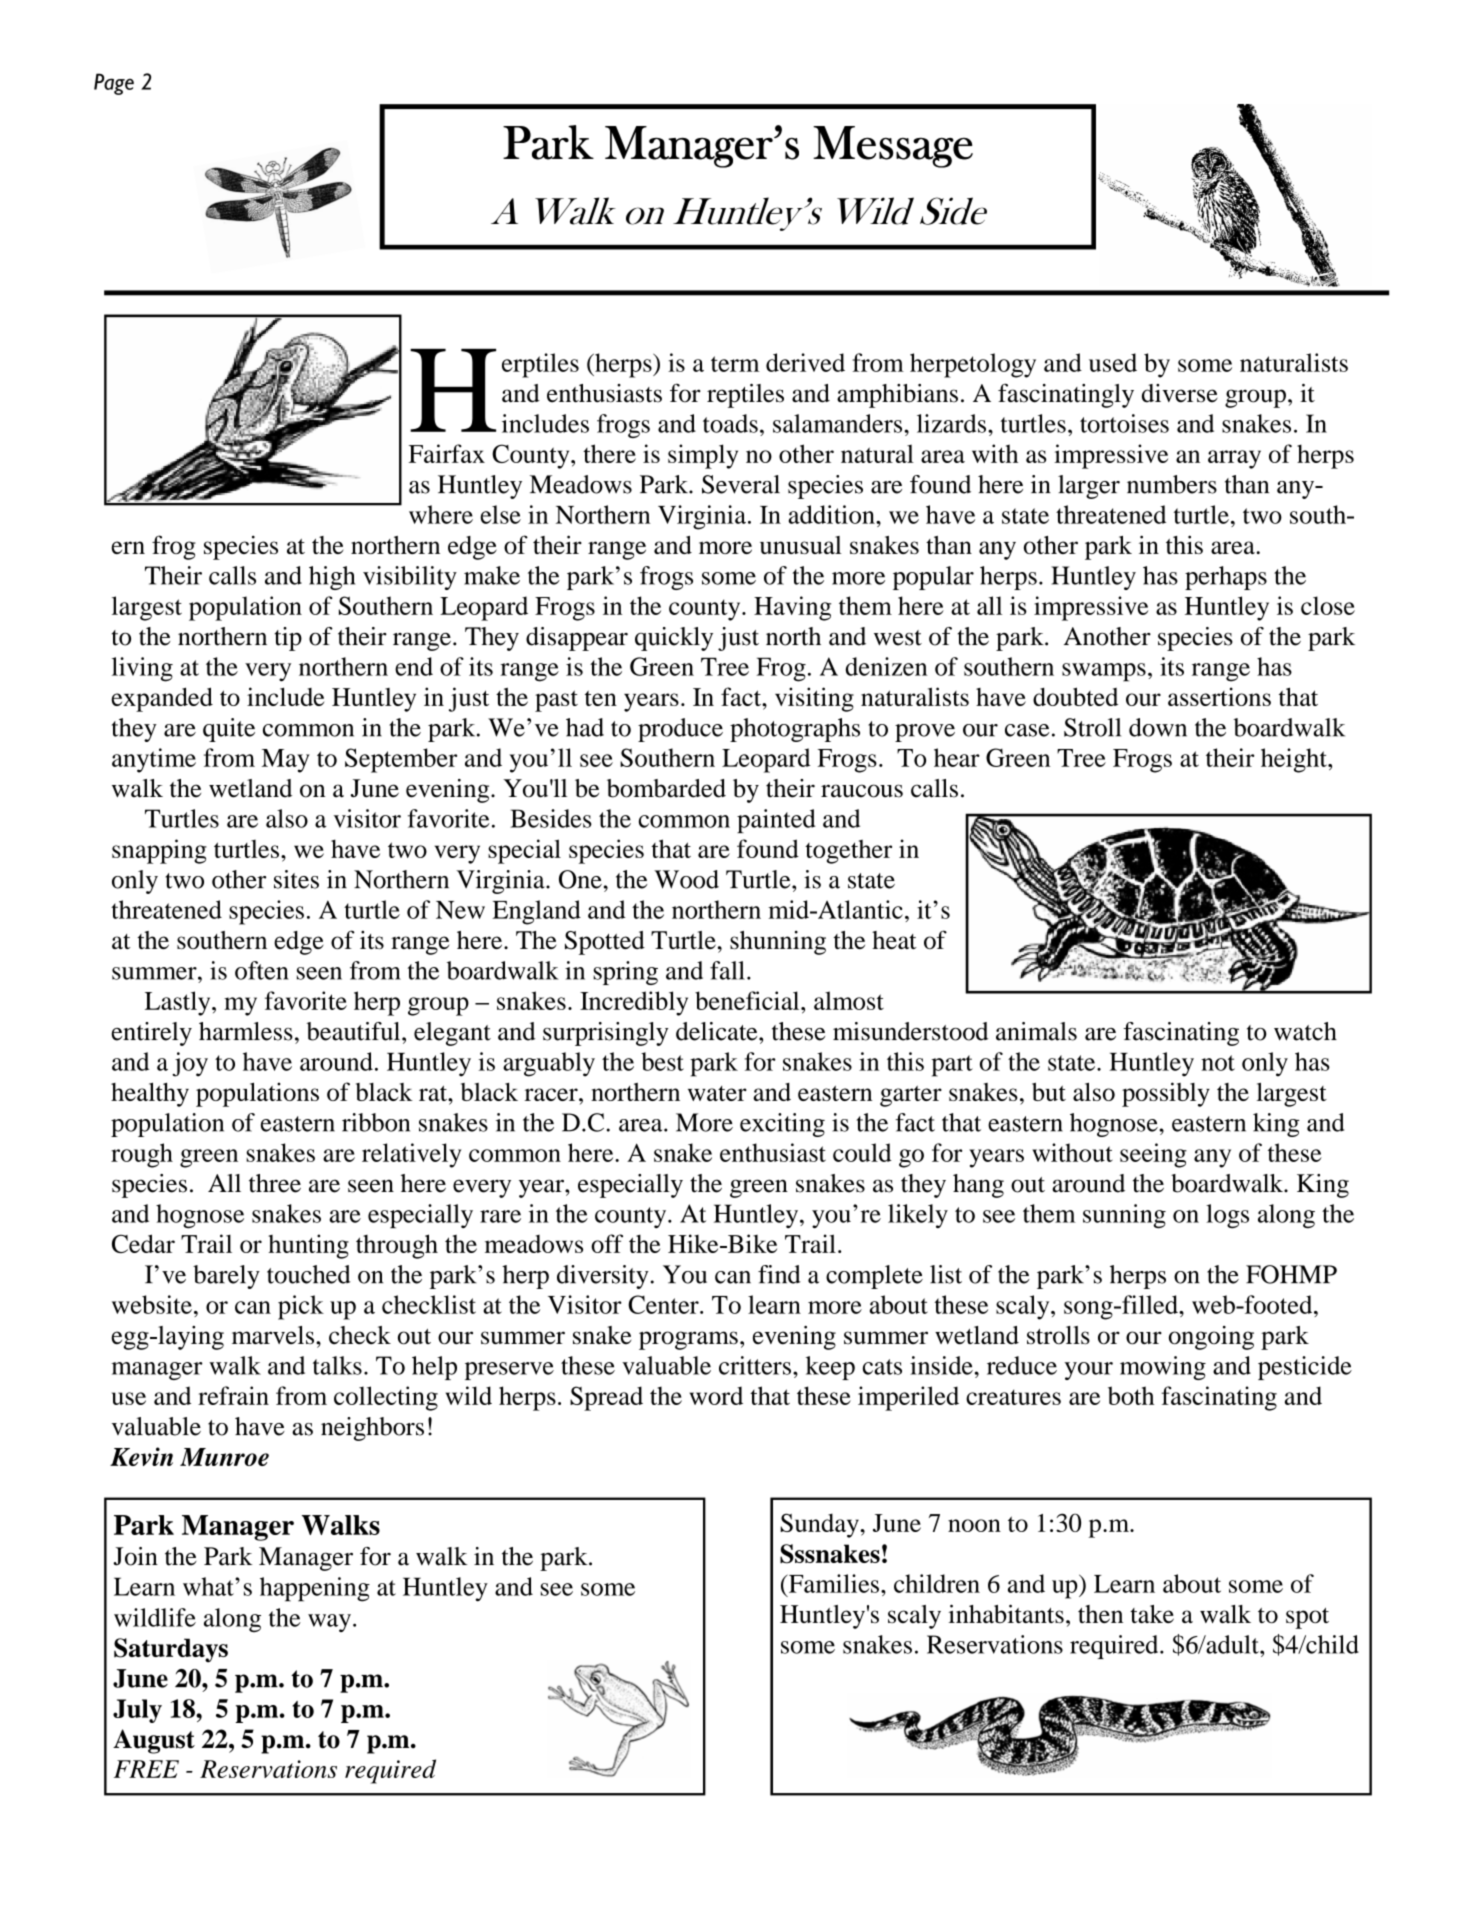 The image size is (1476, 1910). Describe the element at coordinates (703, 456) in the screenshot. I see `simply` at that location.
